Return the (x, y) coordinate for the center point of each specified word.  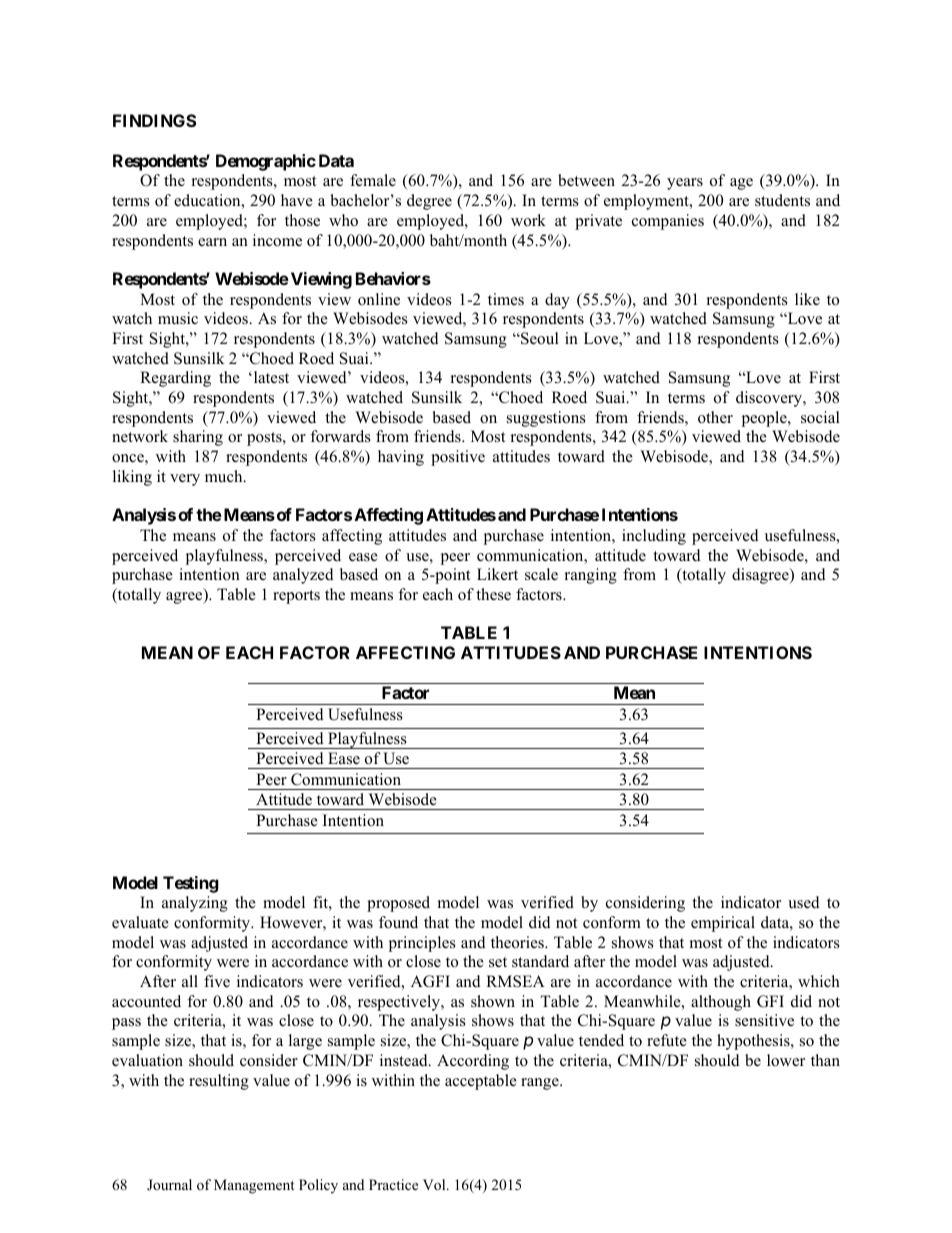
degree (429, 202)
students (782, 200)
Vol (435, 1185)
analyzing (195, 904)
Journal (169, 1184)
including (654, 537)
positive (458, 458)
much (225, 476)
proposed (398, 904)
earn (212, 242)
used (804, 902)
